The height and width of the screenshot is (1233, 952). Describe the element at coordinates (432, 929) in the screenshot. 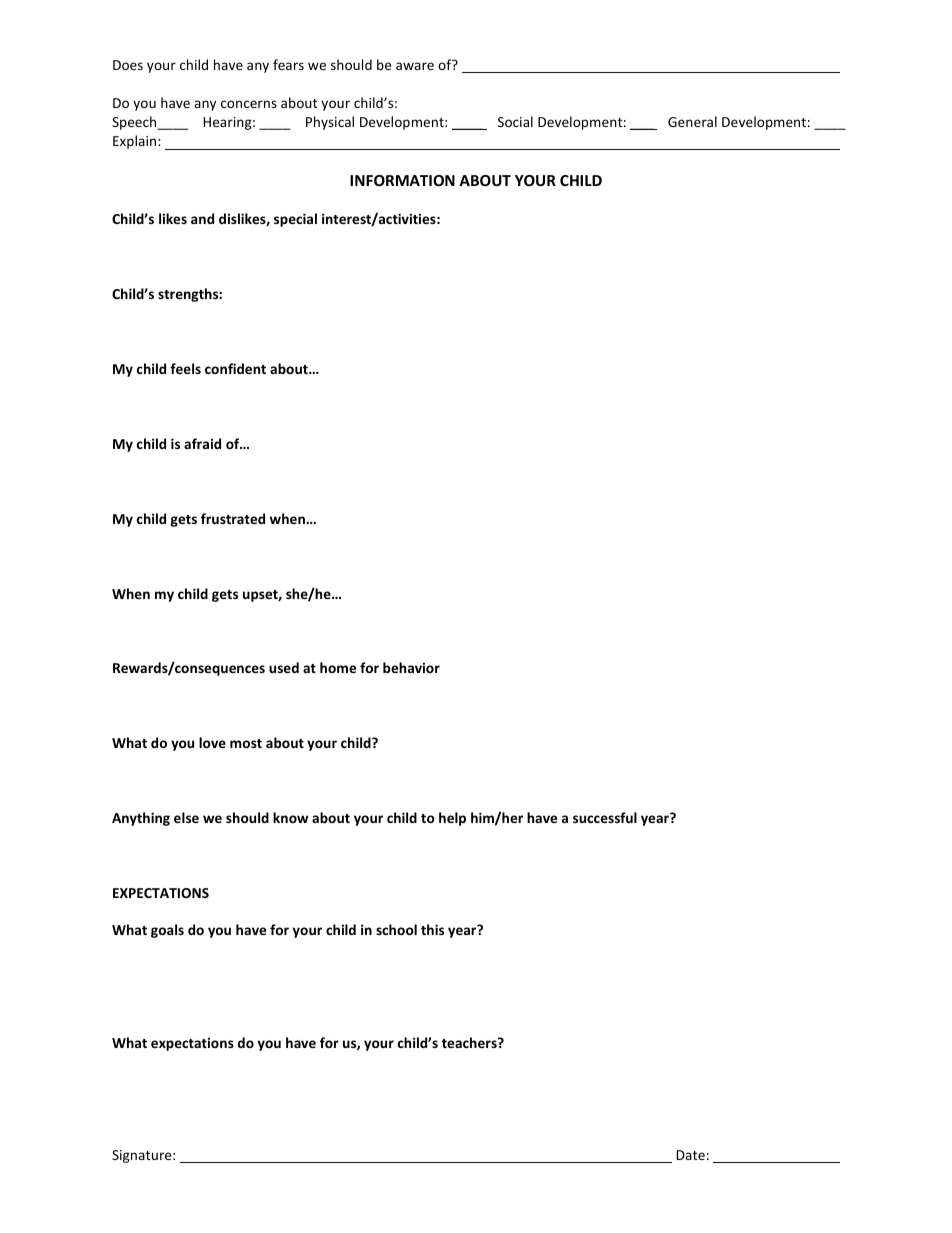

I see `this` at that location.
